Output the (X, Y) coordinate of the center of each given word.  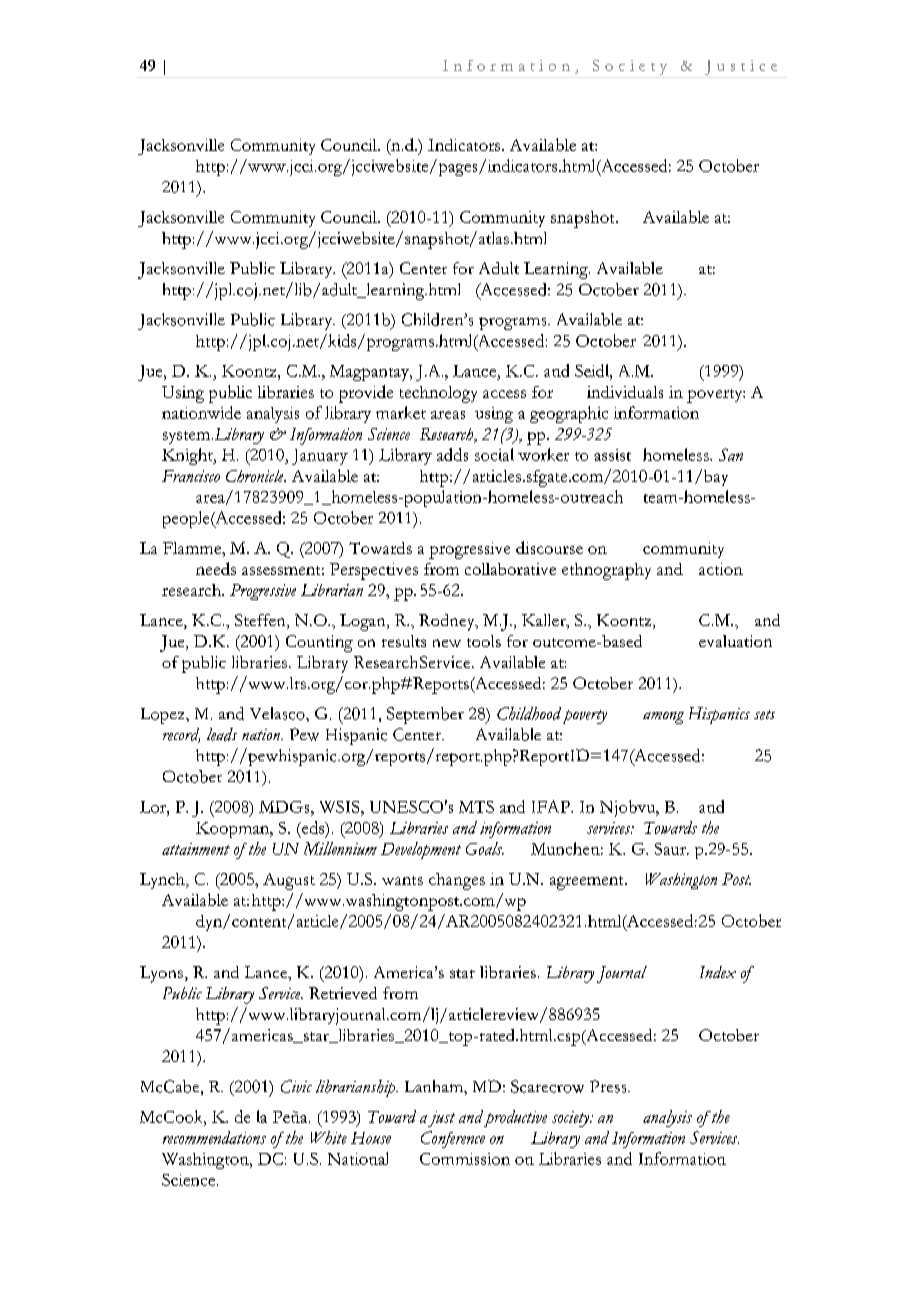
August (289, 881)
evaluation (735, 641)
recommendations (214, 1137)
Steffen (261, 621)
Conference (453, 1139)
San (731, 454)
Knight (188, 456)
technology (438, 394)
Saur (671, 849)
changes (457, 881)
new (447, 643)
